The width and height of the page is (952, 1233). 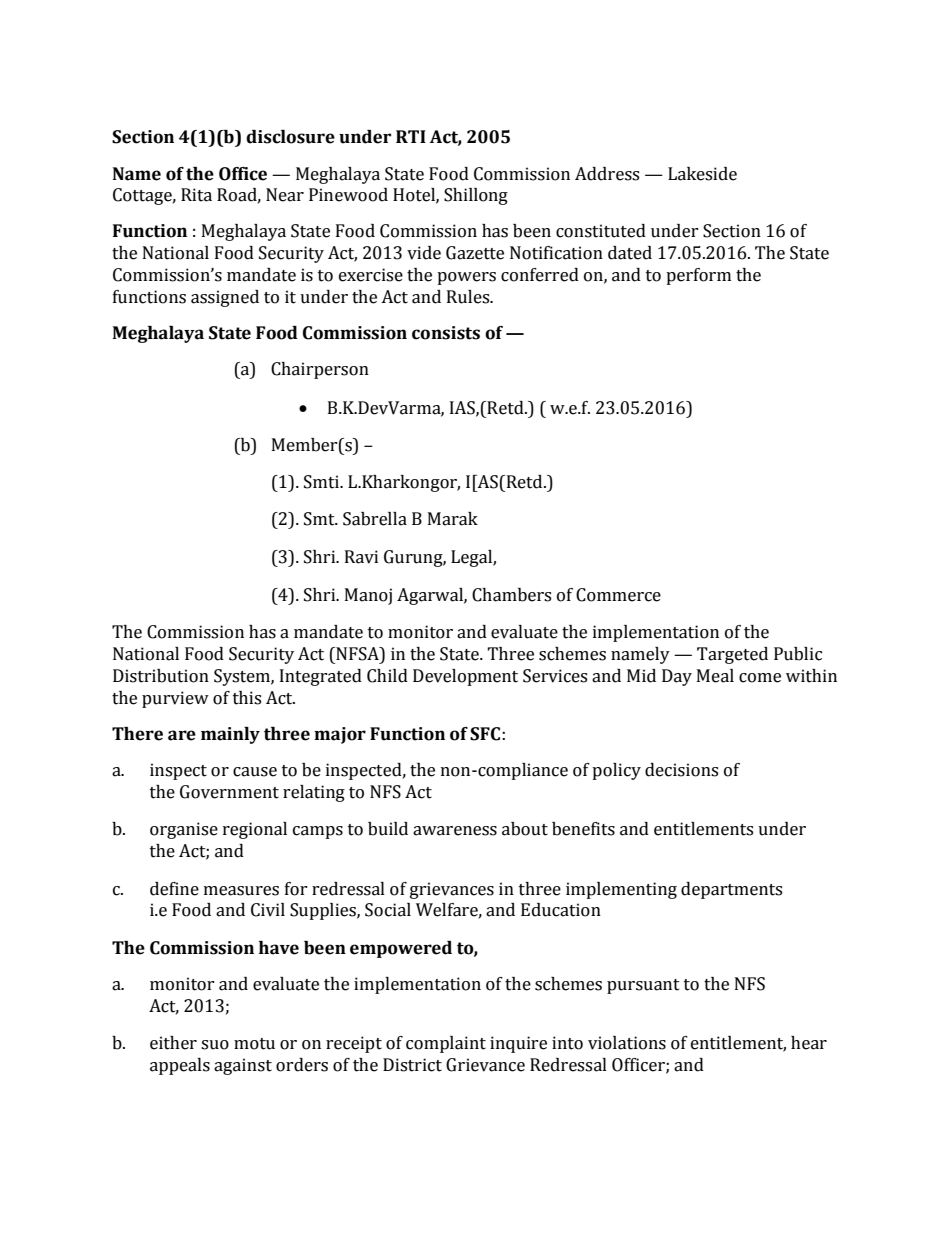 I want to click on motu, so click(x=254, y=1044).
